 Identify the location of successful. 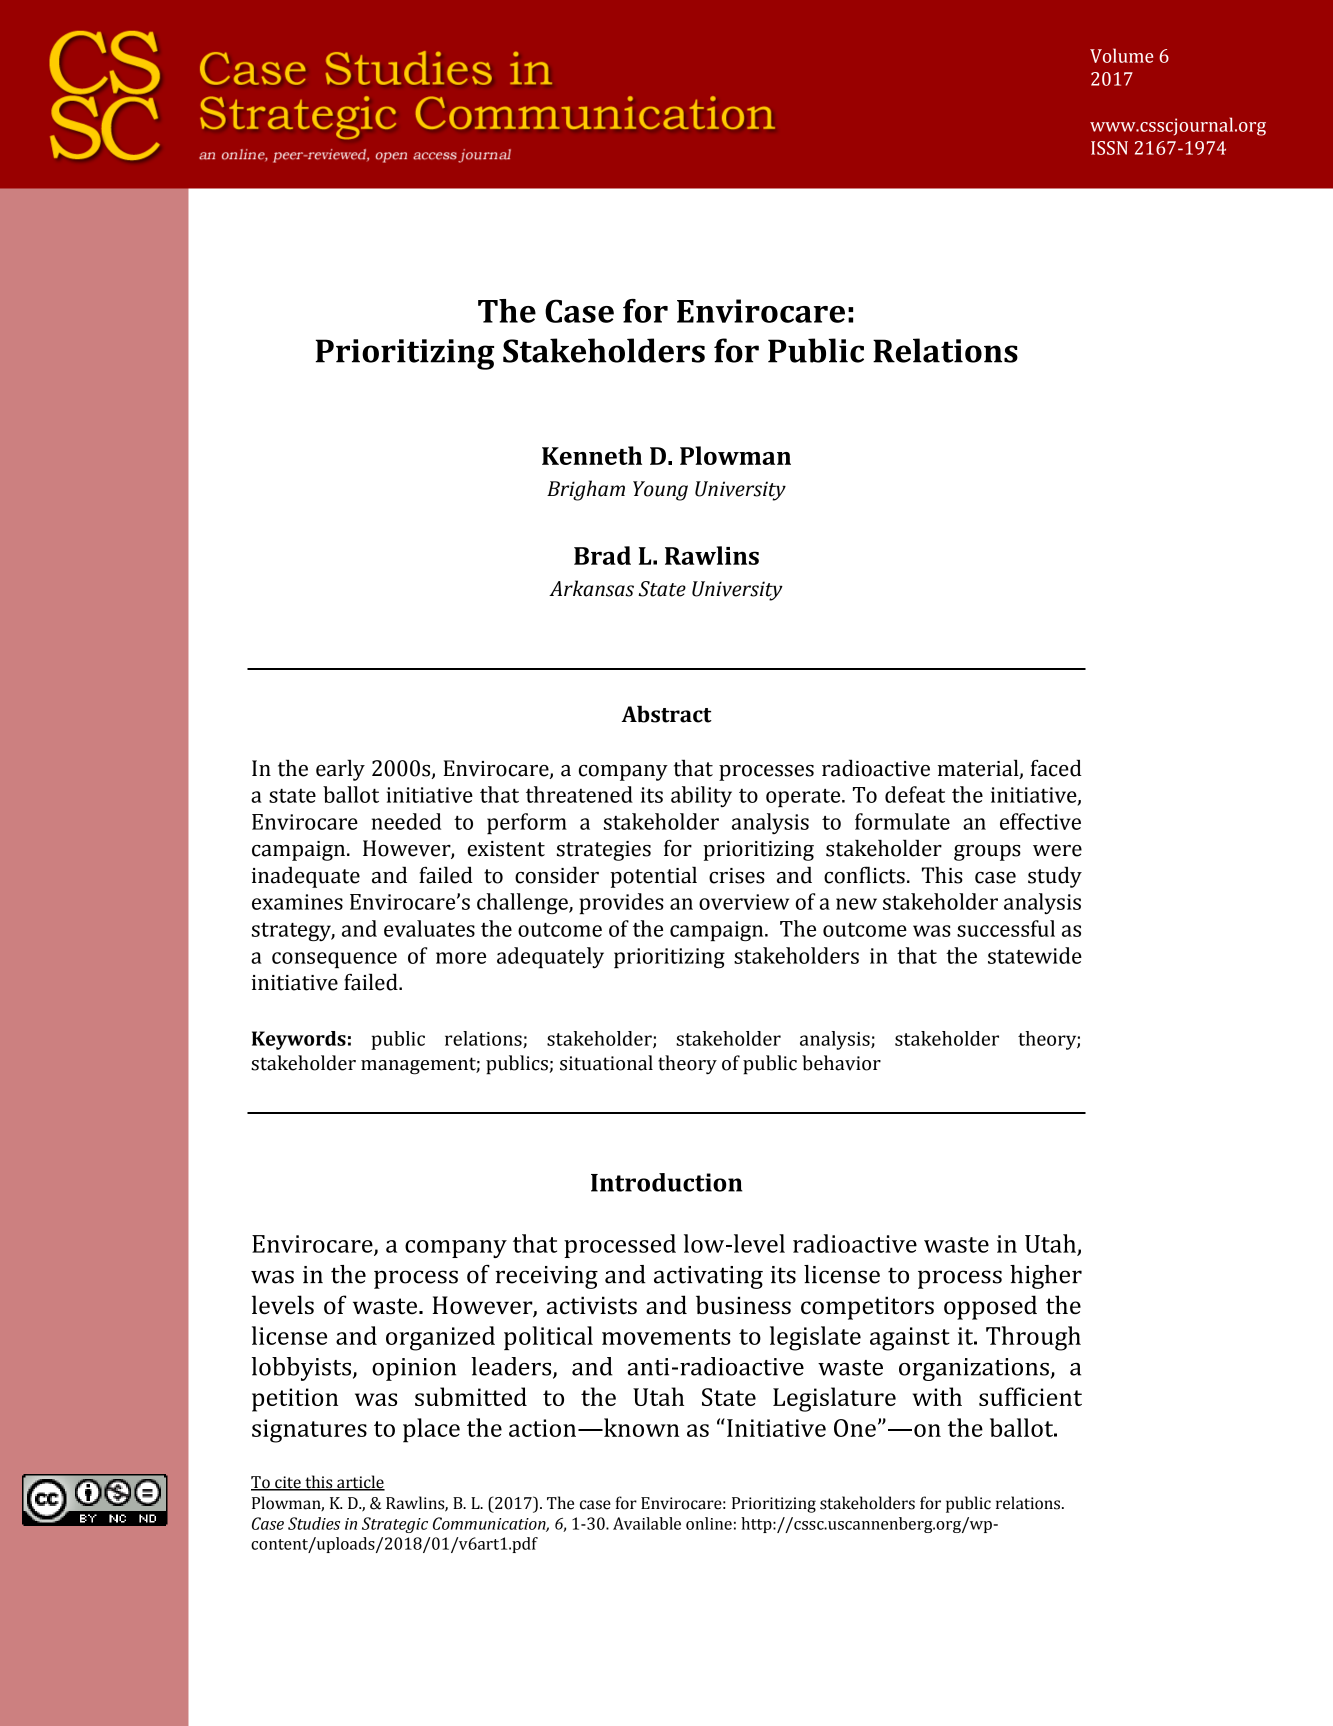
(1006, 928).
